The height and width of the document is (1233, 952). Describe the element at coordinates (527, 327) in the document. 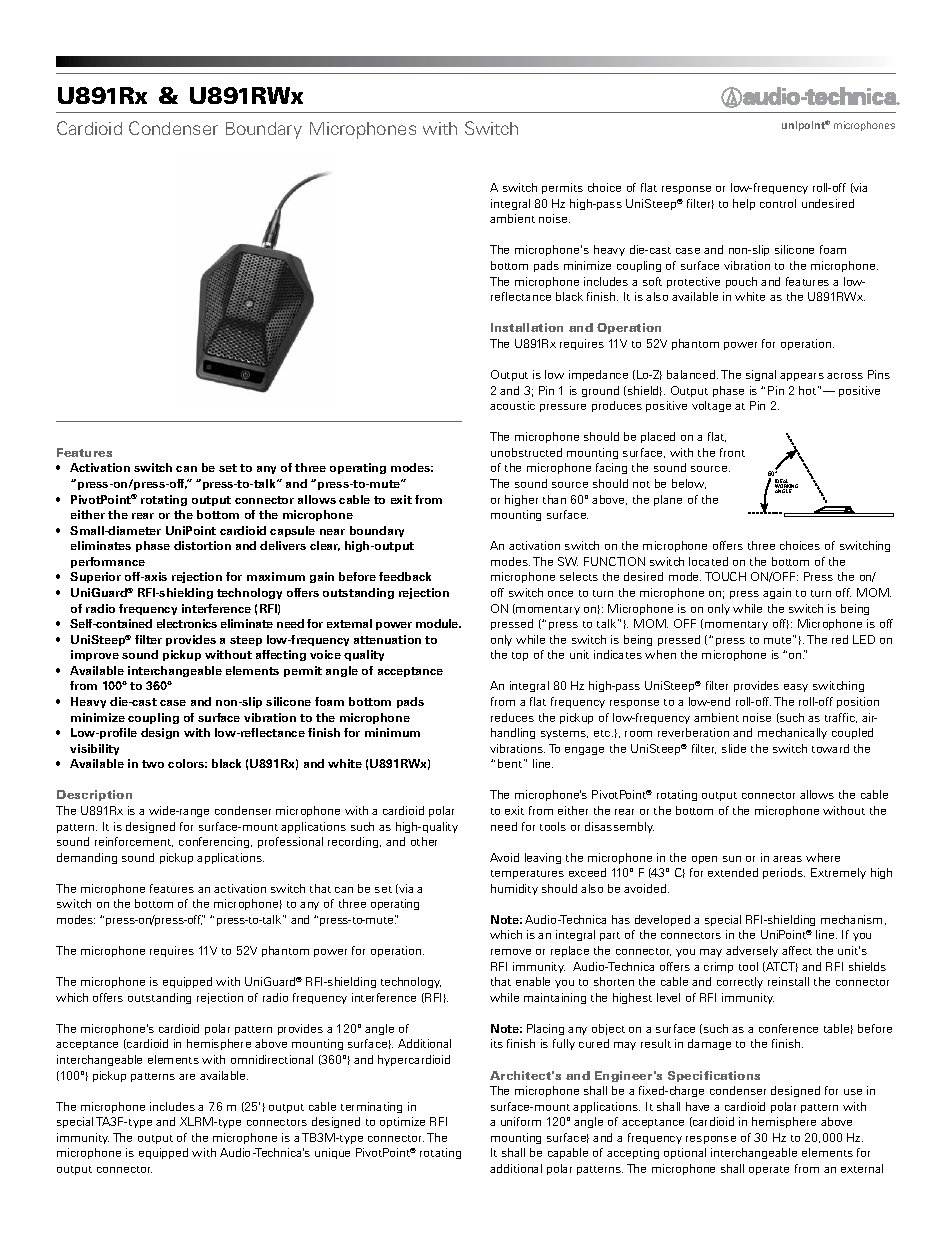

I see `Installation` at that location.
